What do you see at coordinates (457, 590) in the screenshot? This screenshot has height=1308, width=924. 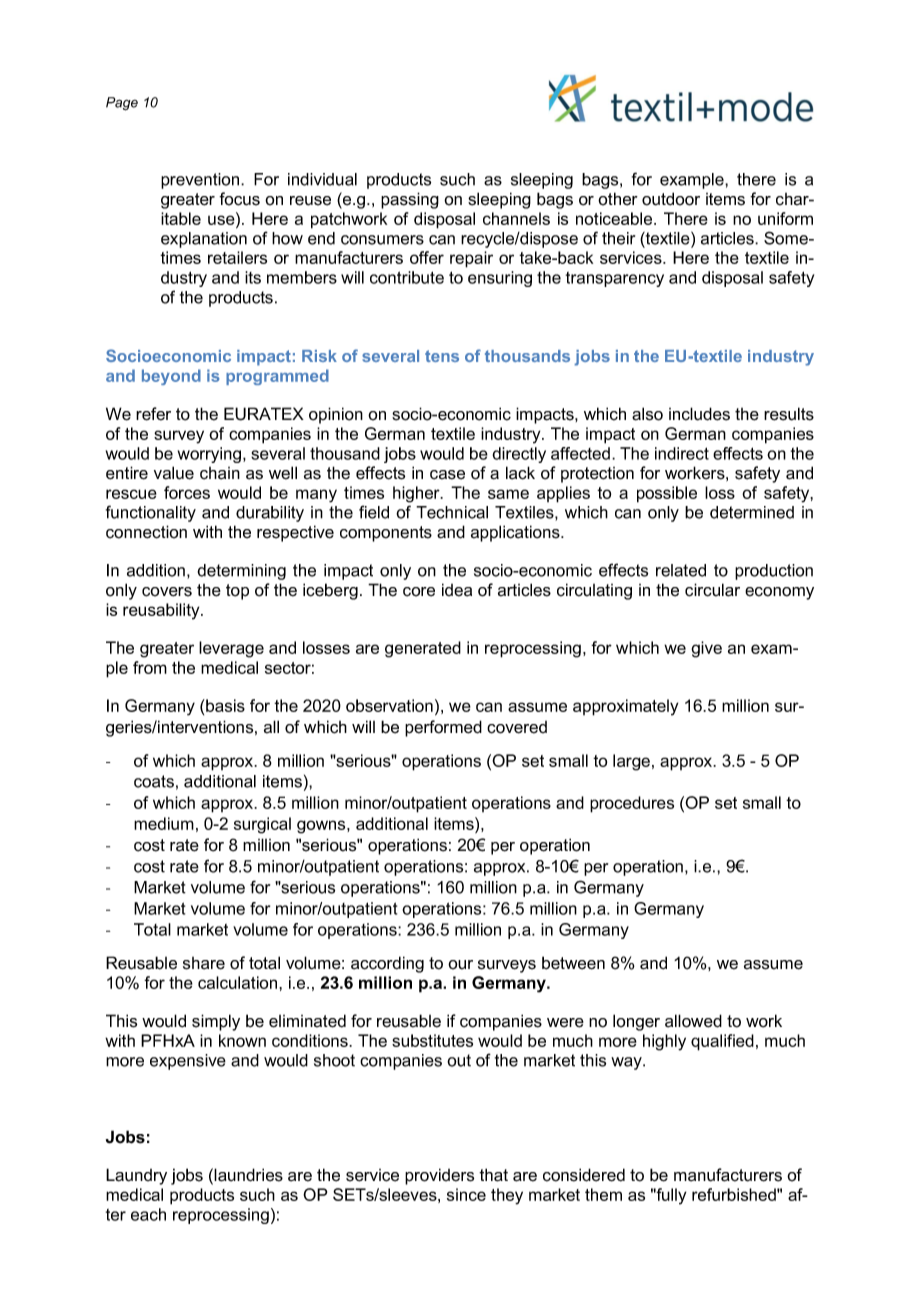 I see `idea` at bounding box center [457, 590].
